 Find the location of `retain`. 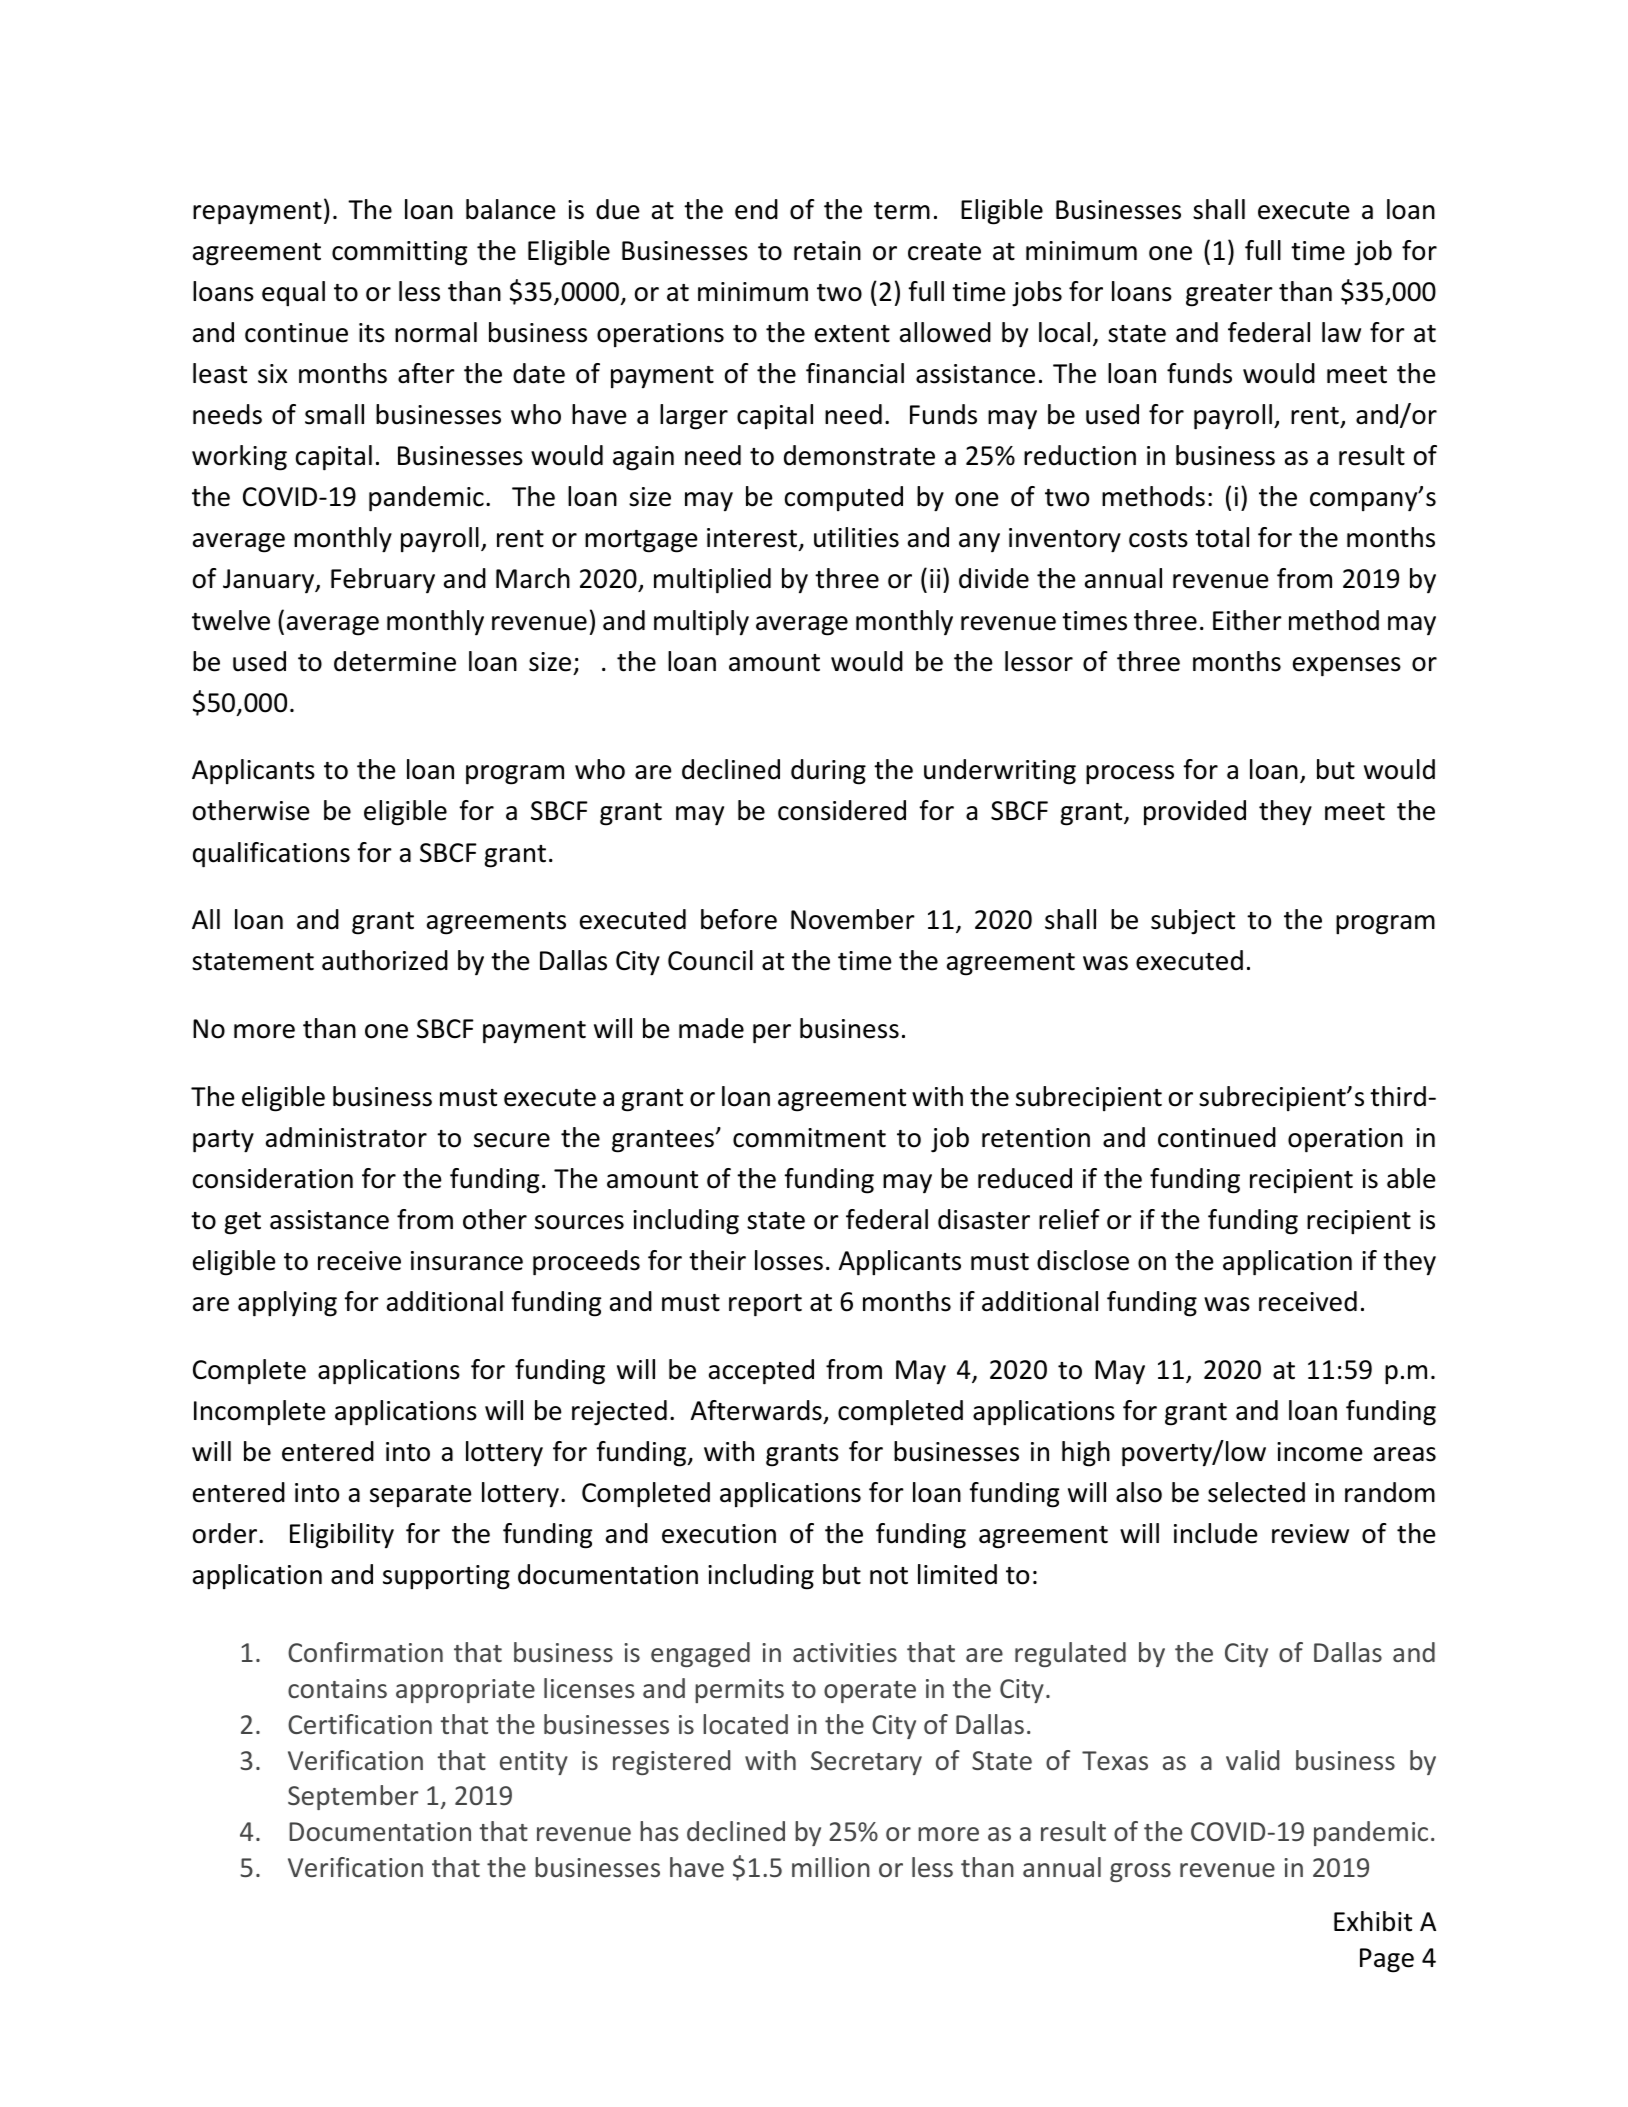

retain is located at coordinates (827, 251).
